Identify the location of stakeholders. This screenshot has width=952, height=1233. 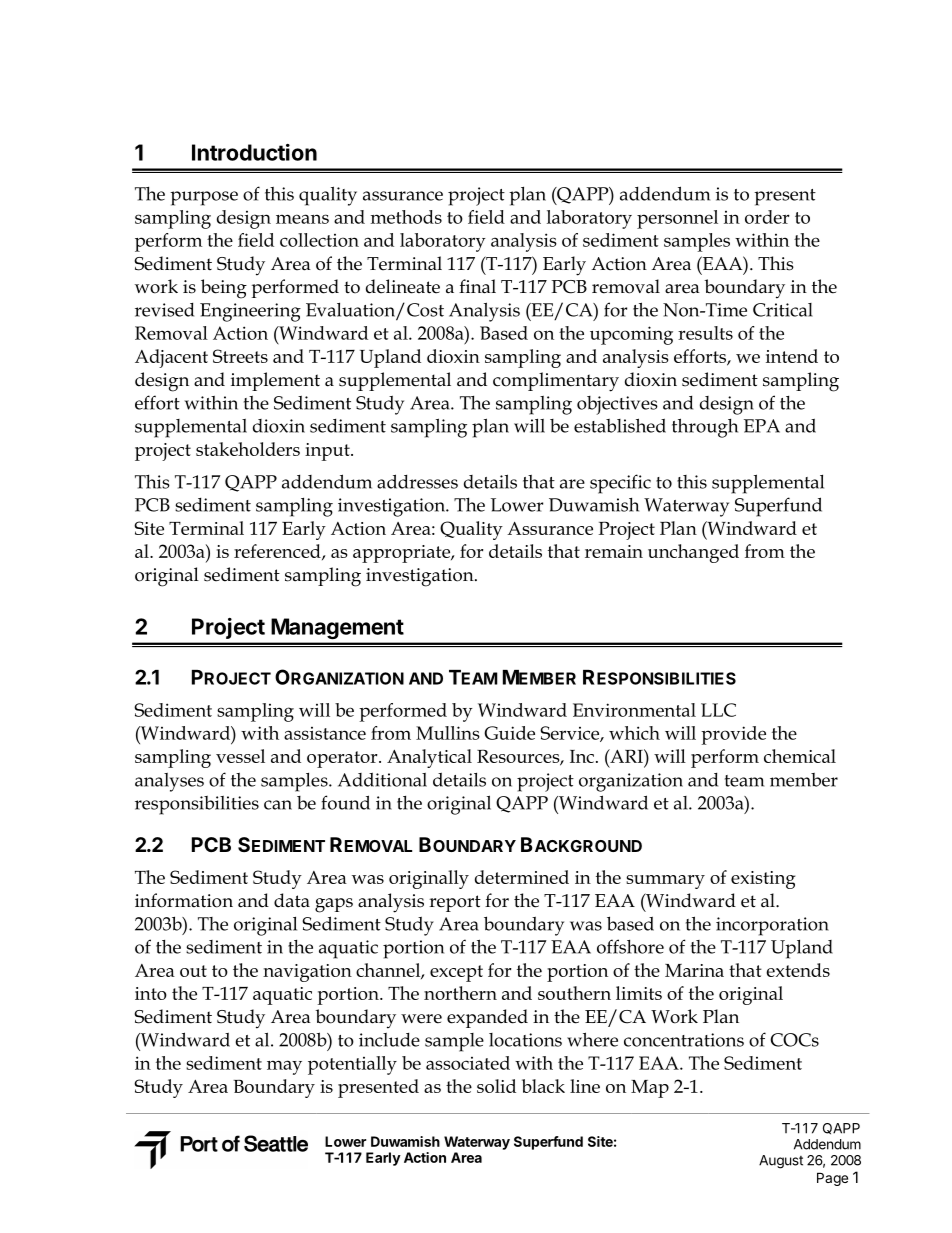
(248, 449).
